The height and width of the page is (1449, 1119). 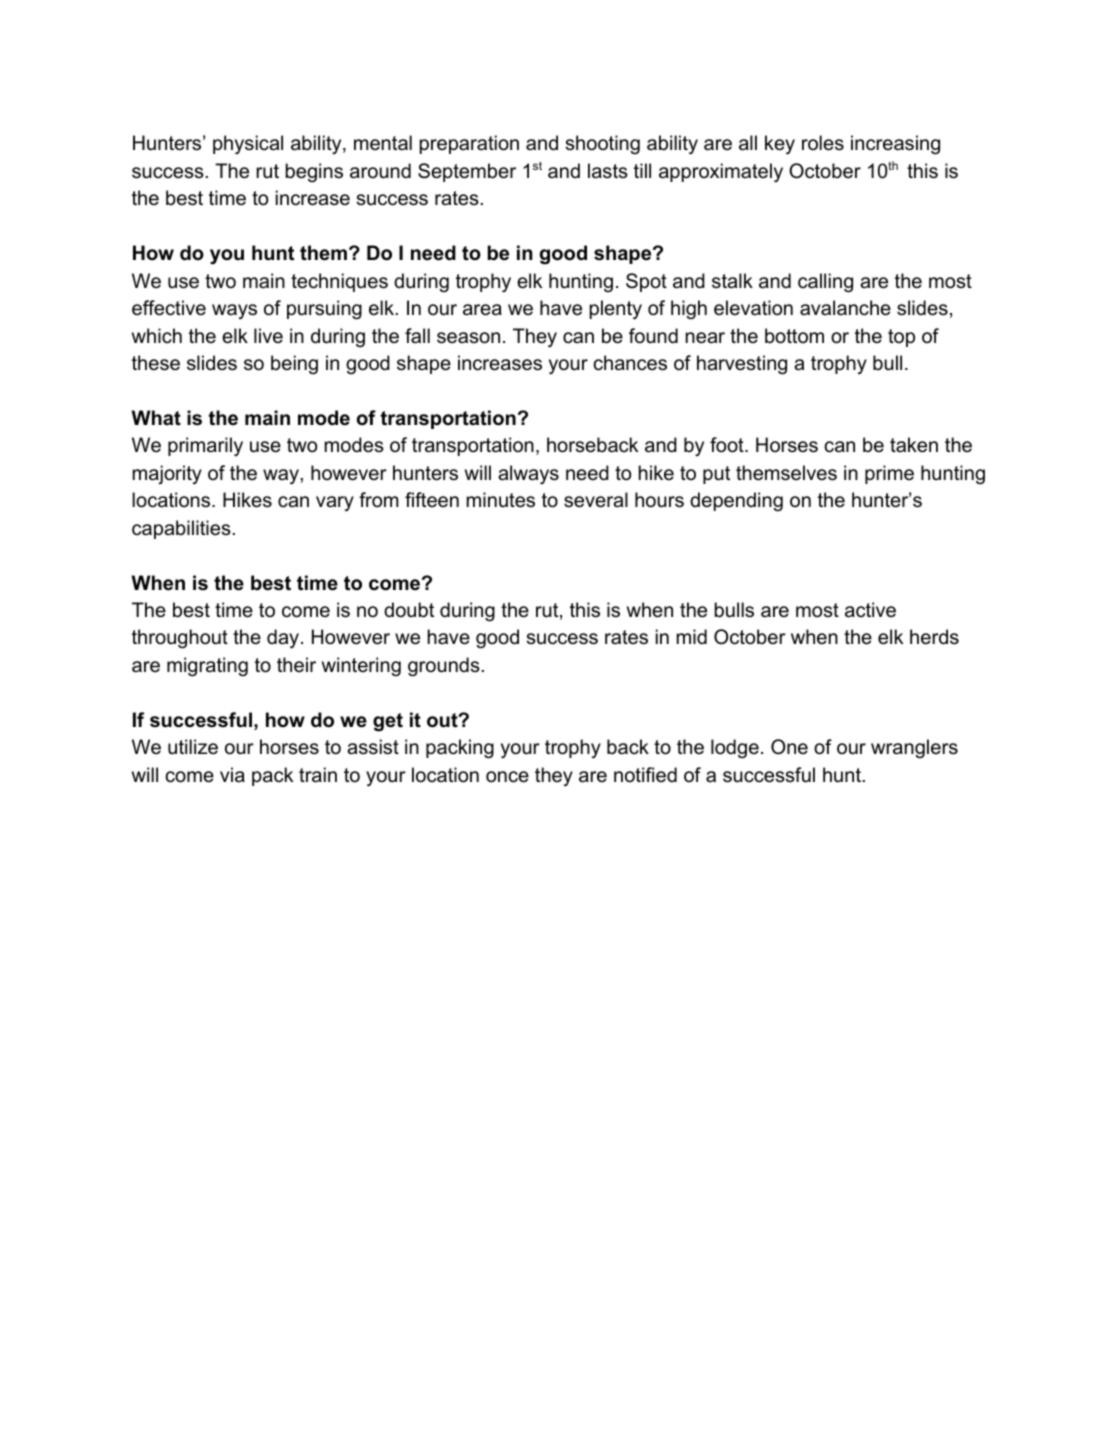 I want to click on roles, so click(x=823, y=143).
